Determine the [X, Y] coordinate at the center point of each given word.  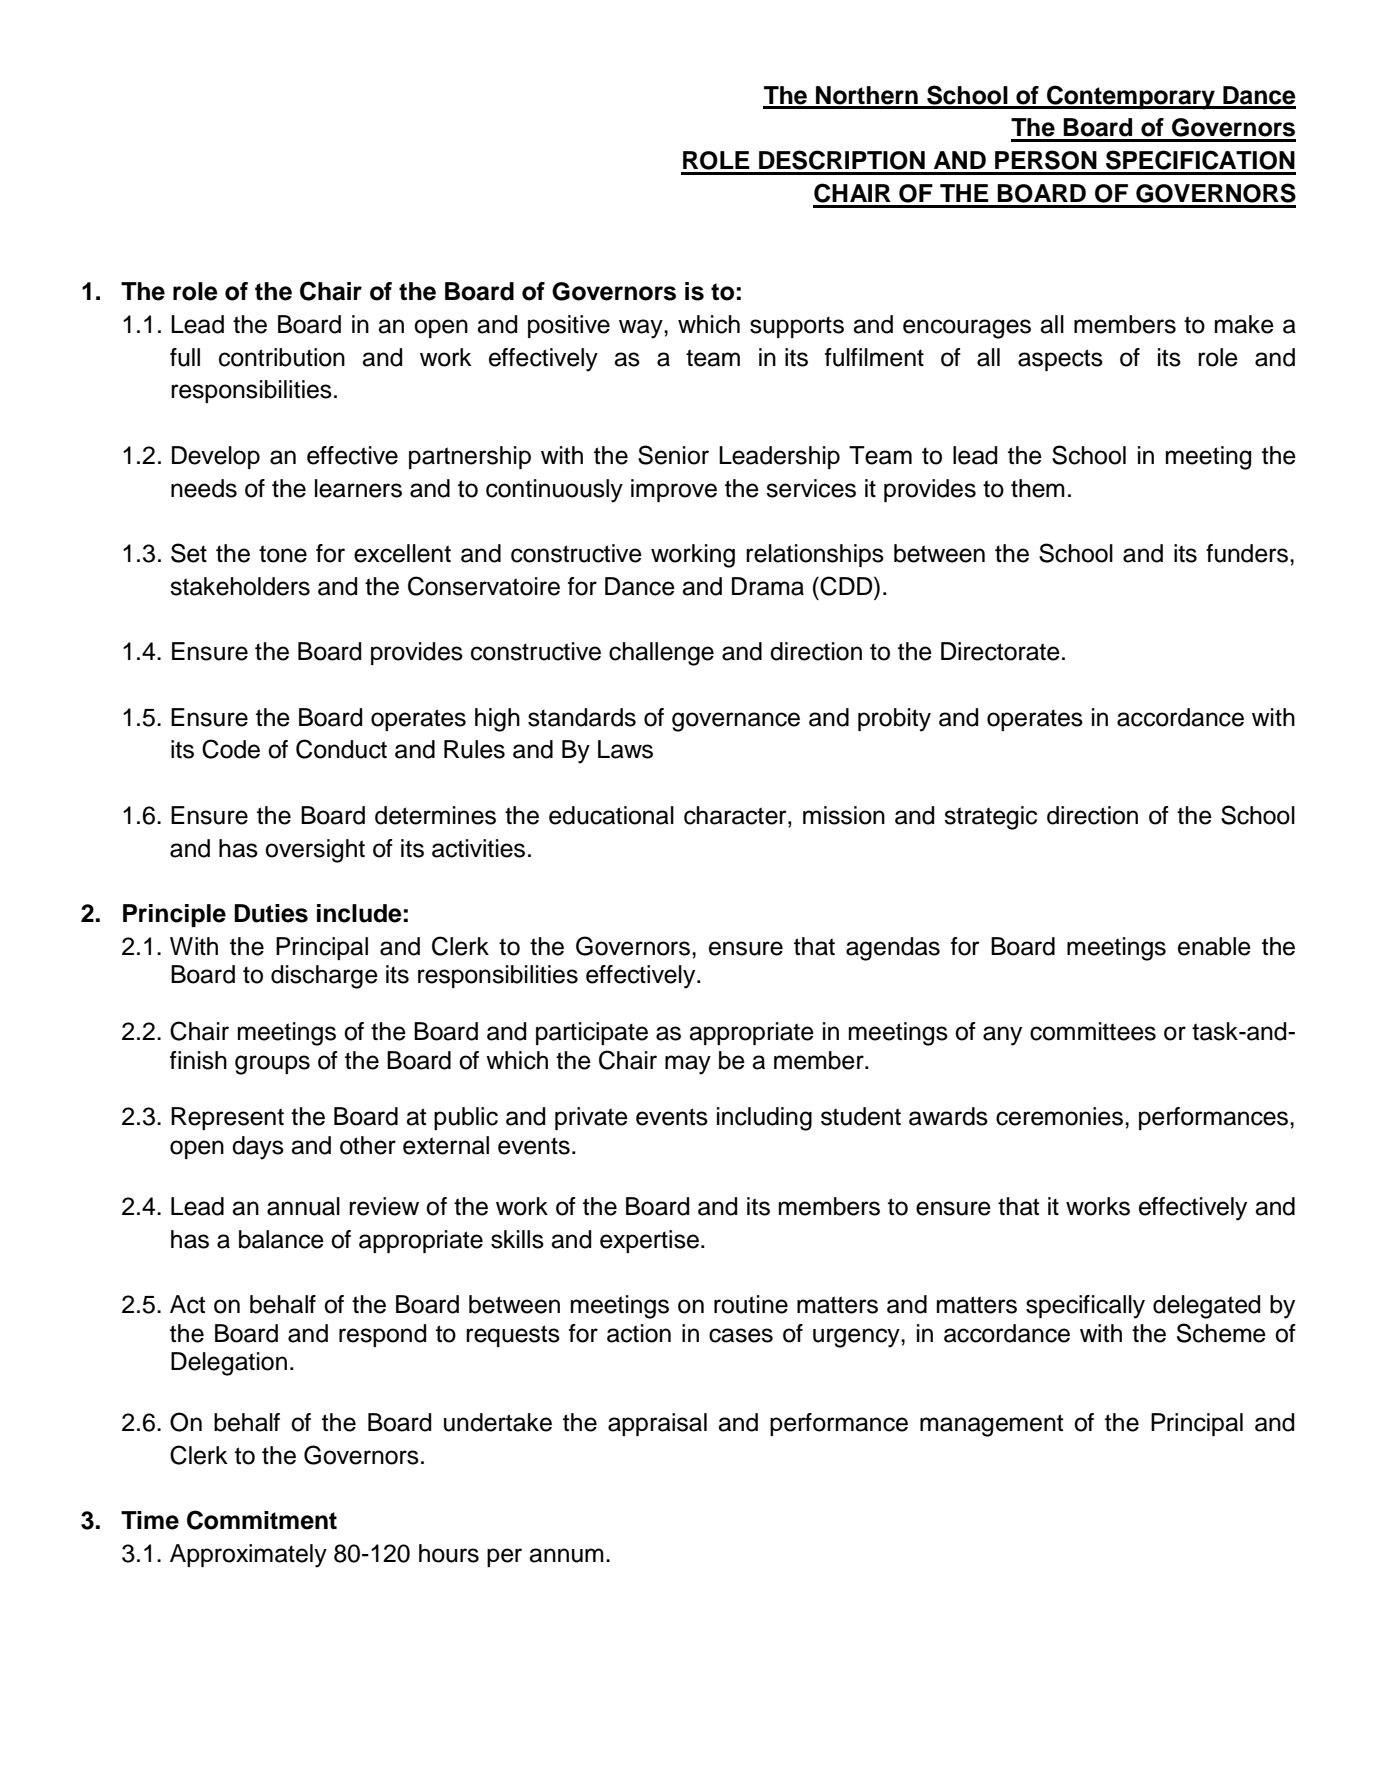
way [642, 329]
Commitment [262, 1520]
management [991, 1425]
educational [611, 815]
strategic [990, 818]
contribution [282, 357]
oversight [315, 851]
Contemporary [1131, 97]
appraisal [657, 1424]
